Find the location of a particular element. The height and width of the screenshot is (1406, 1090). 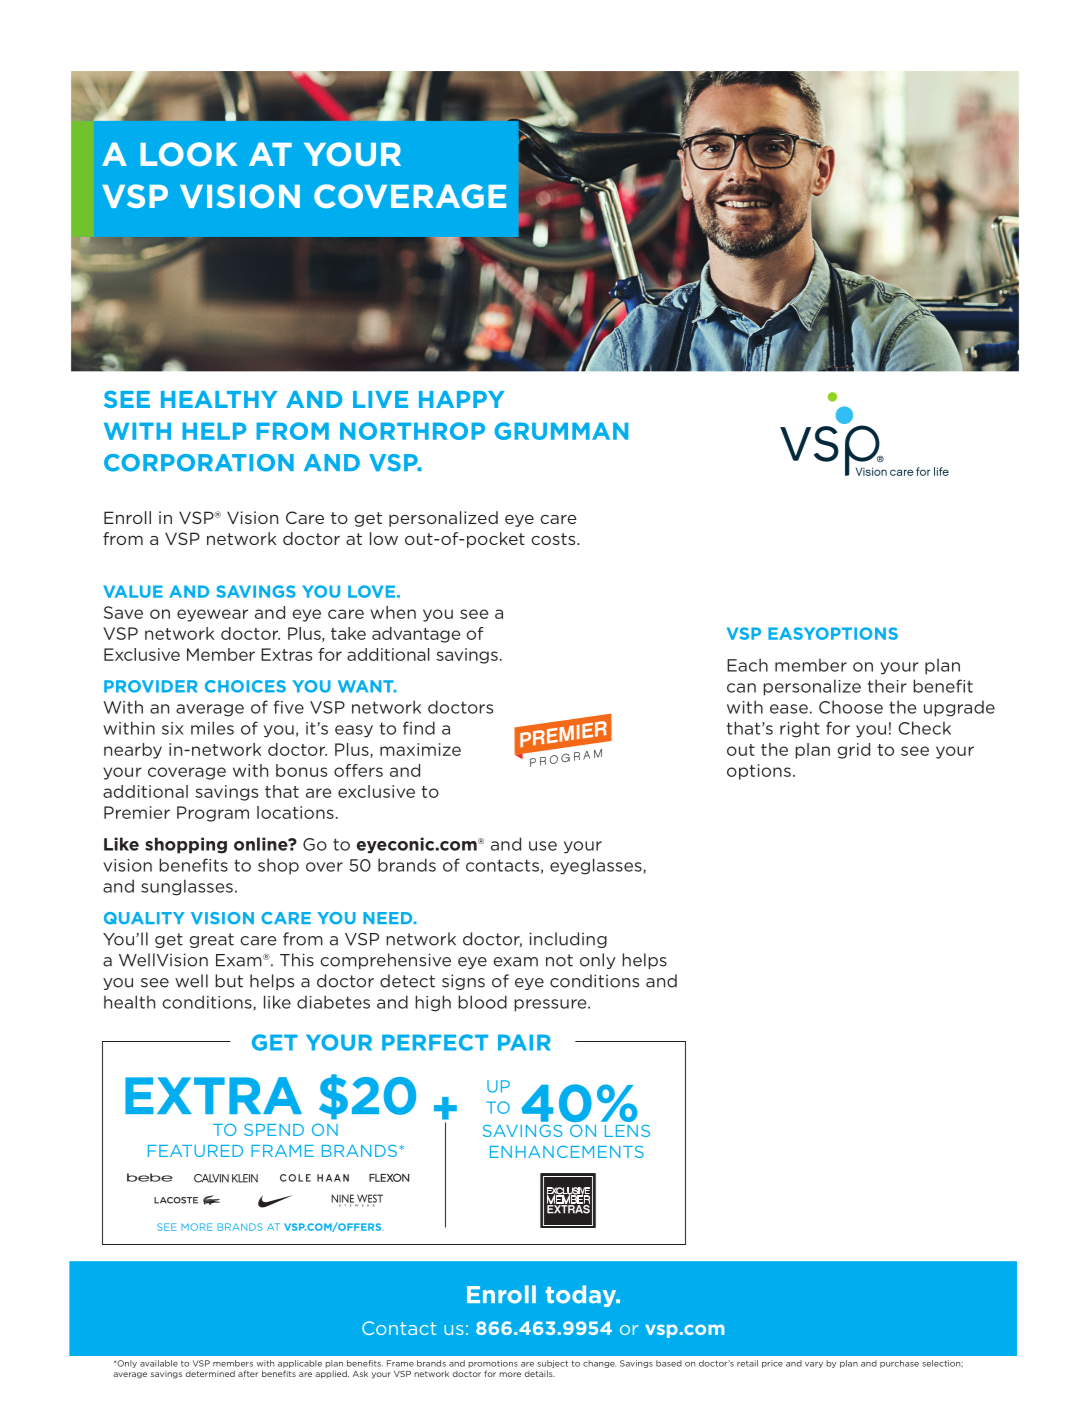

costs is located at coordinates (554, 539).
